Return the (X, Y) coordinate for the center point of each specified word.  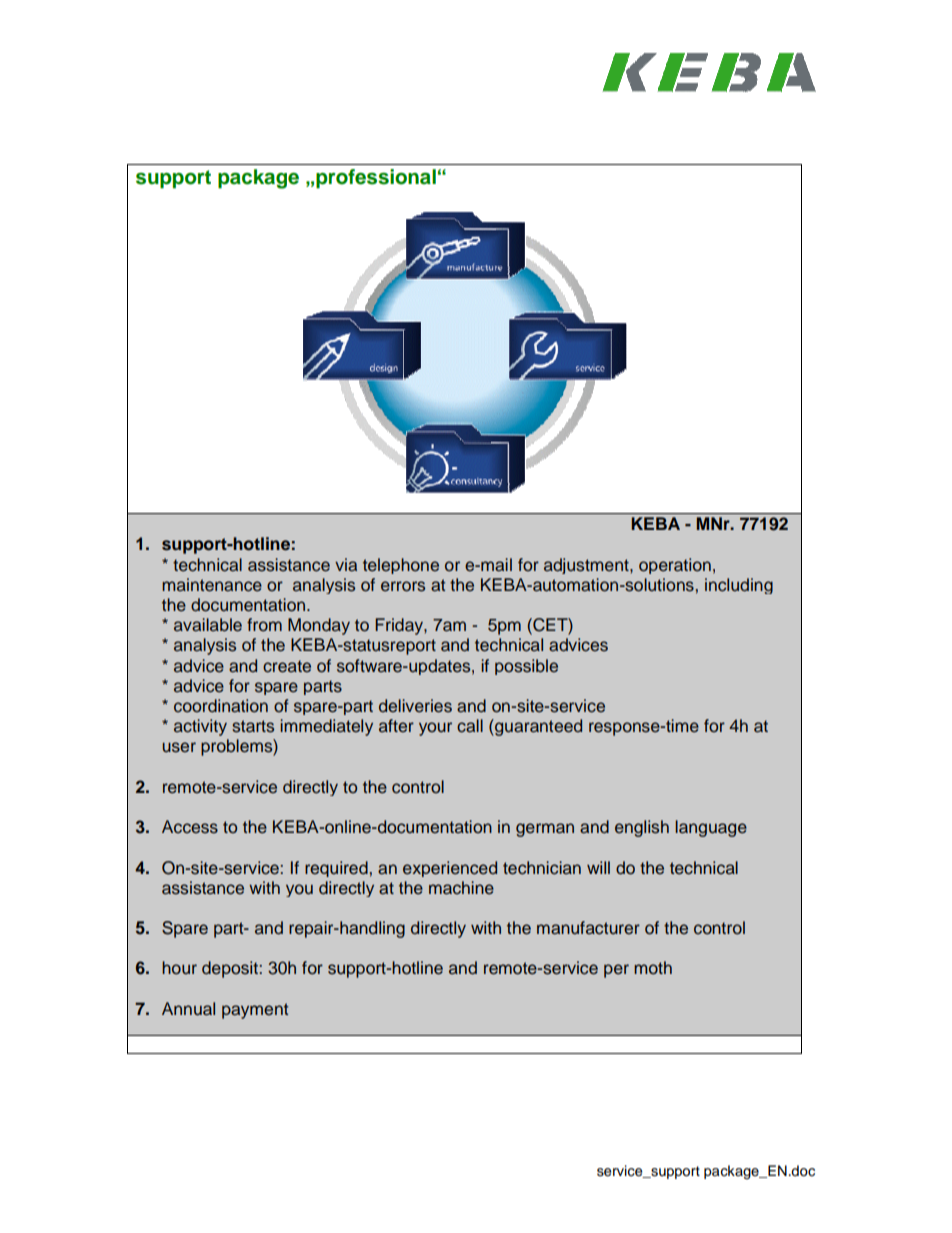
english (642, 828)
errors (403, 586)
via (346, 565)
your (435, 729)
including (739, 586)
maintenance (212, 585)
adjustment (587, 566)
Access (190, 827)
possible (526, 667)
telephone (401, 566)
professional (376, 179)
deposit (231, 969)
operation (675, 566)
